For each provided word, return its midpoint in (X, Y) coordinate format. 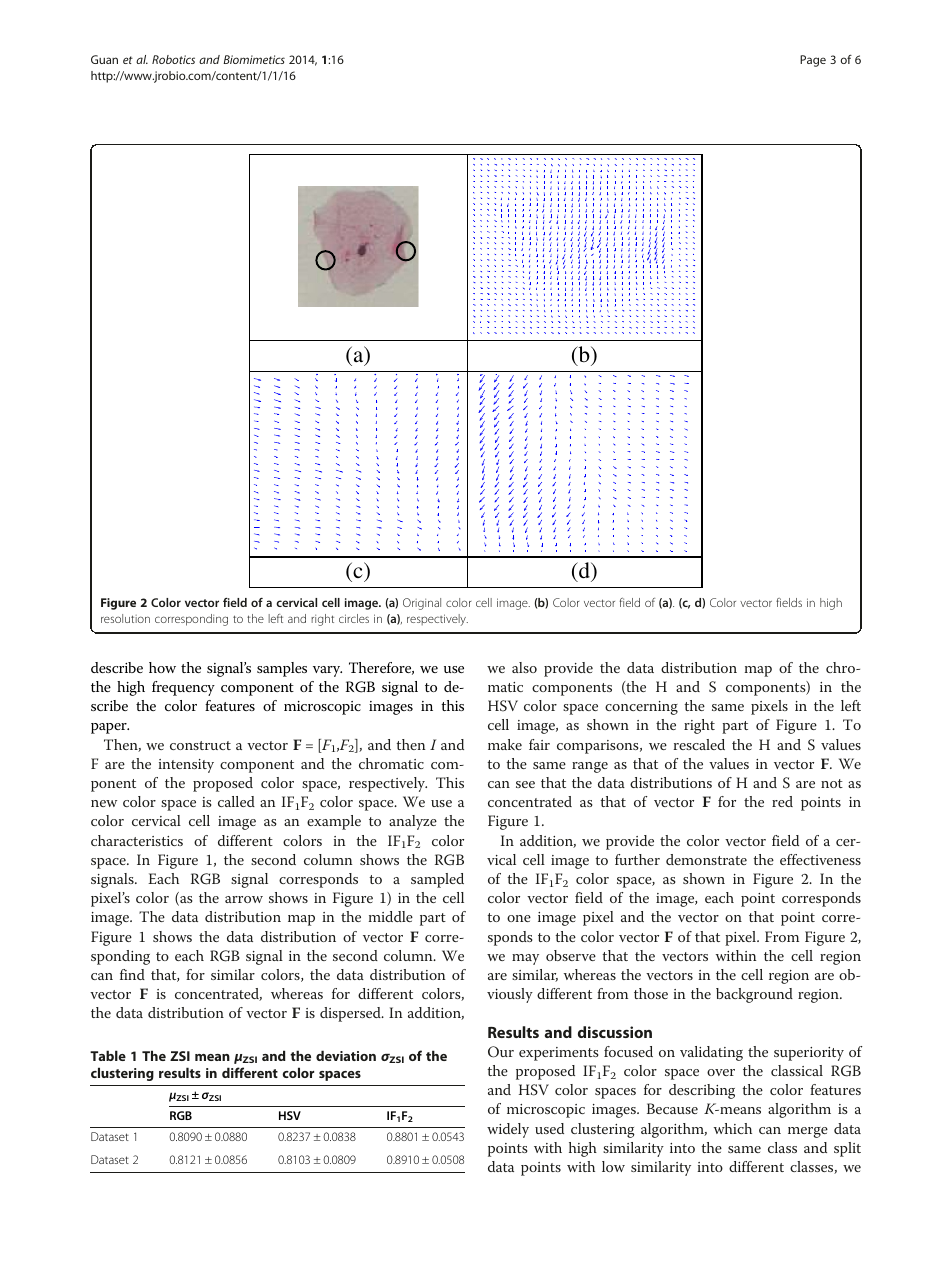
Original (422, 604)
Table (108, 1055)
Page (813, 61)
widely (508, 1130)
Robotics (173, 59)
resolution (125, 618)
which (733, 1128)
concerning (641, 708)
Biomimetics (254, 59)
